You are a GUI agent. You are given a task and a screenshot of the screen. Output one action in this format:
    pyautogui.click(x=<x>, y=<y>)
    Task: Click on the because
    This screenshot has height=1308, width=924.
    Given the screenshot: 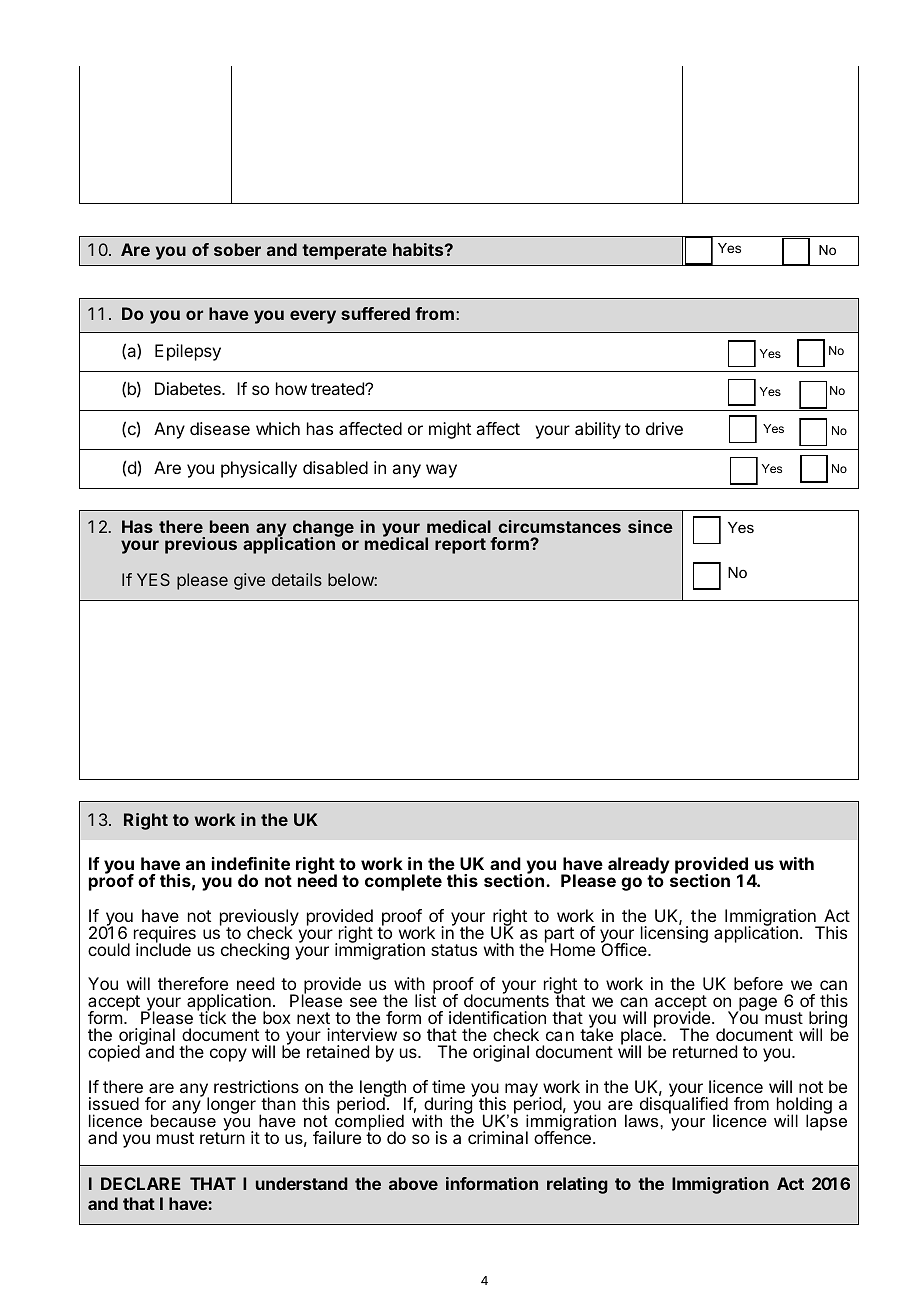 What is the action you would take?
    pyautogui.click(x=183, y=1119)
